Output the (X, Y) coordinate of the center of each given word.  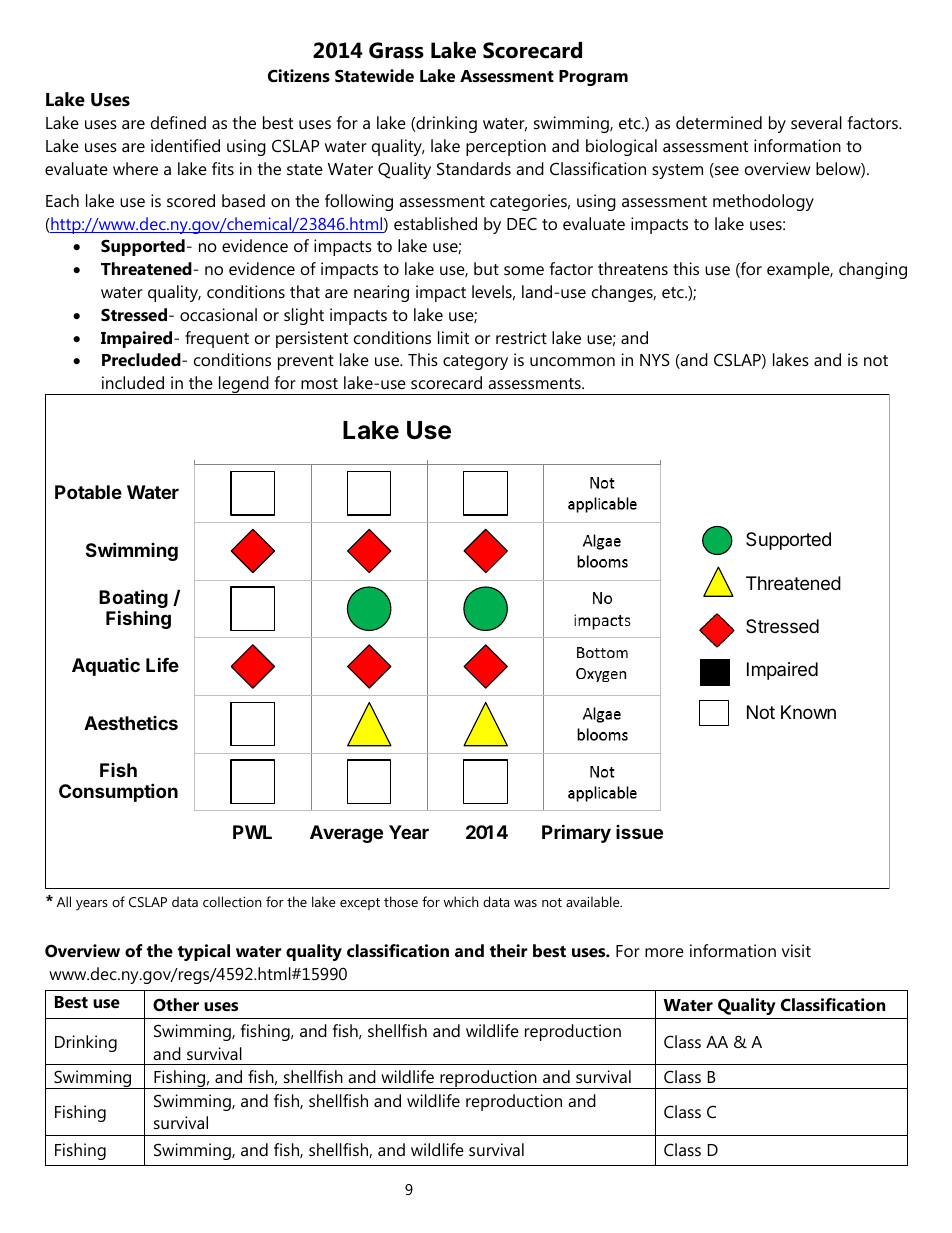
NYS (655, 359)
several (816, 122)
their (509, 950)
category (475, 362)
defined (178, 122)
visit (796, 950)
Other (176, 1004)
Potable (88, 492)
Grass (396, 50)
